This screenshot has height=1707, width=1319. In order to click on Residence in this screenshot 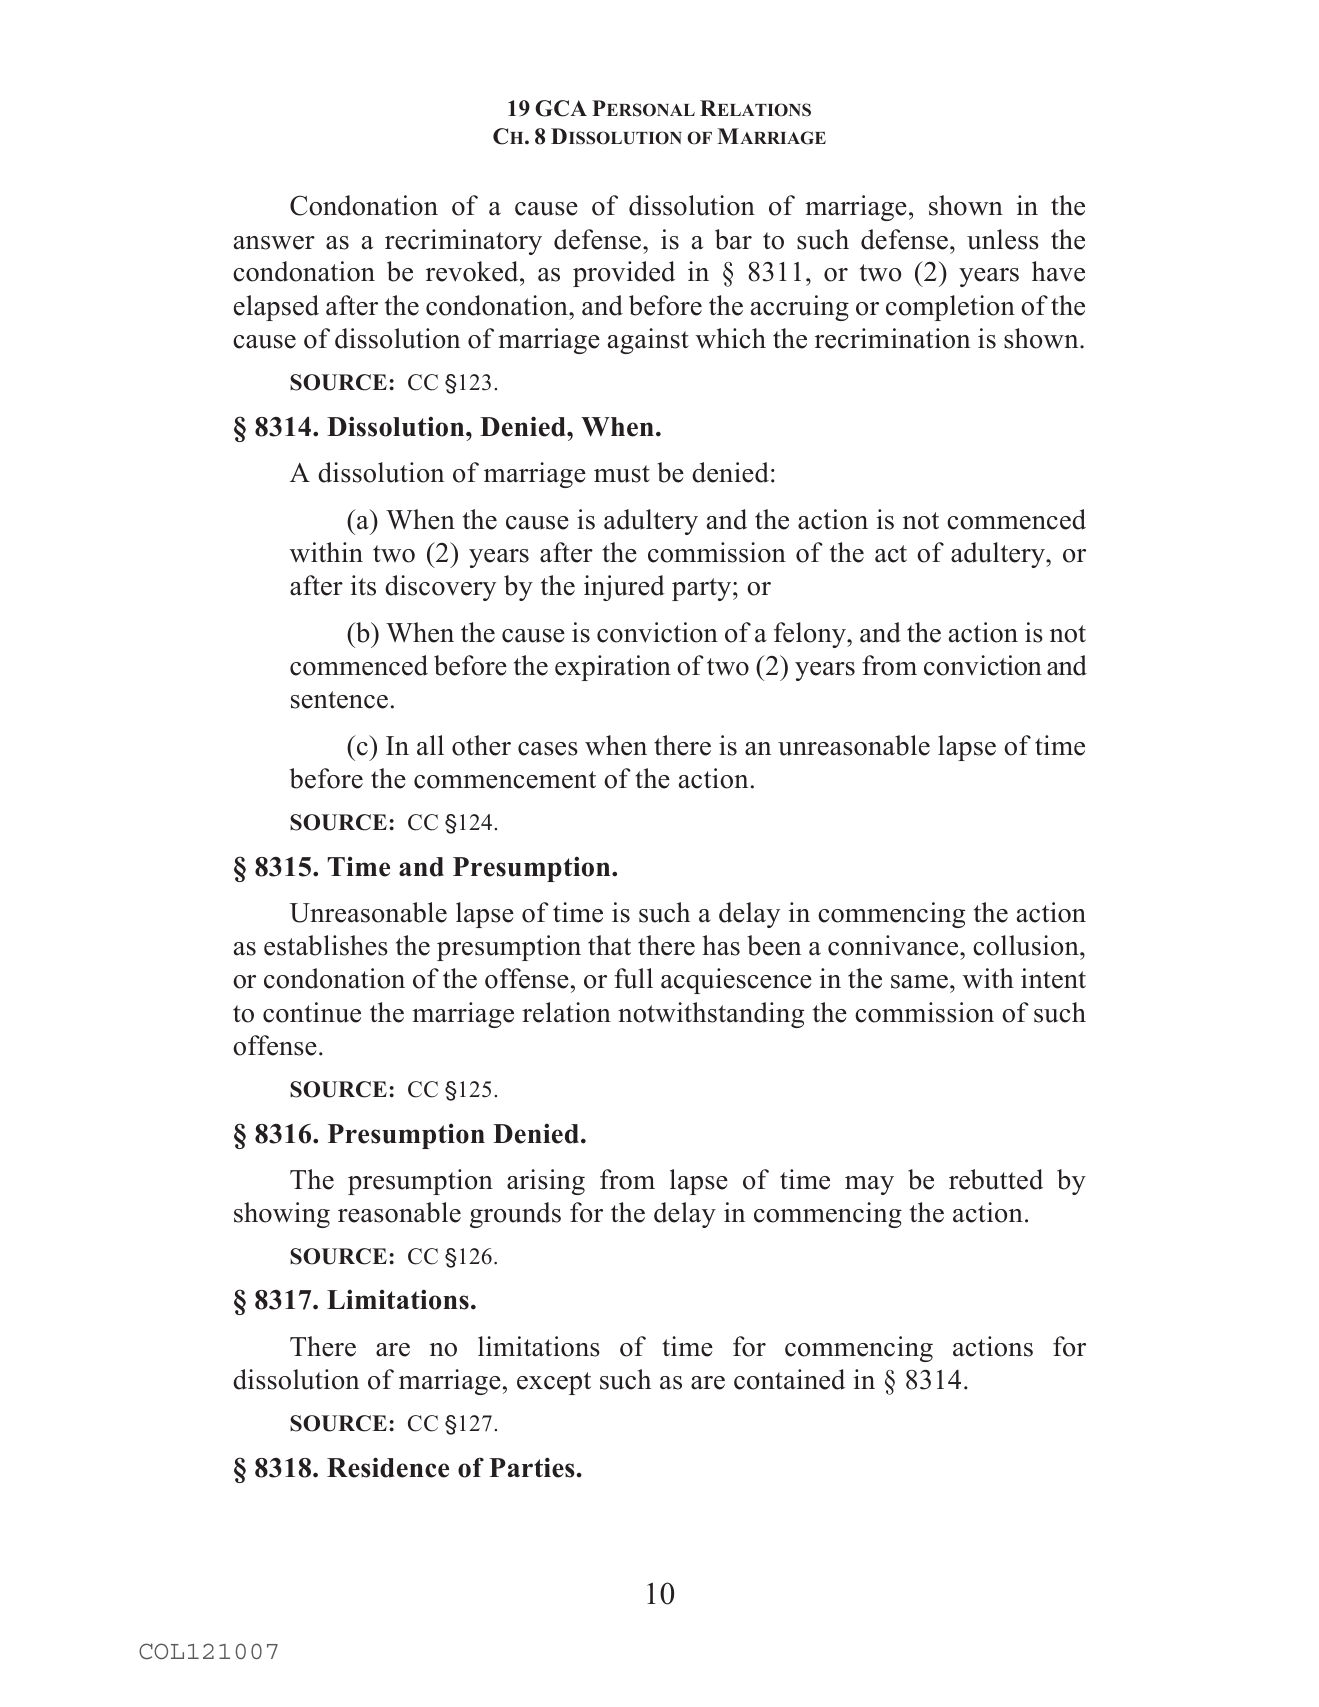, I will do `click(388, 1467)`.
